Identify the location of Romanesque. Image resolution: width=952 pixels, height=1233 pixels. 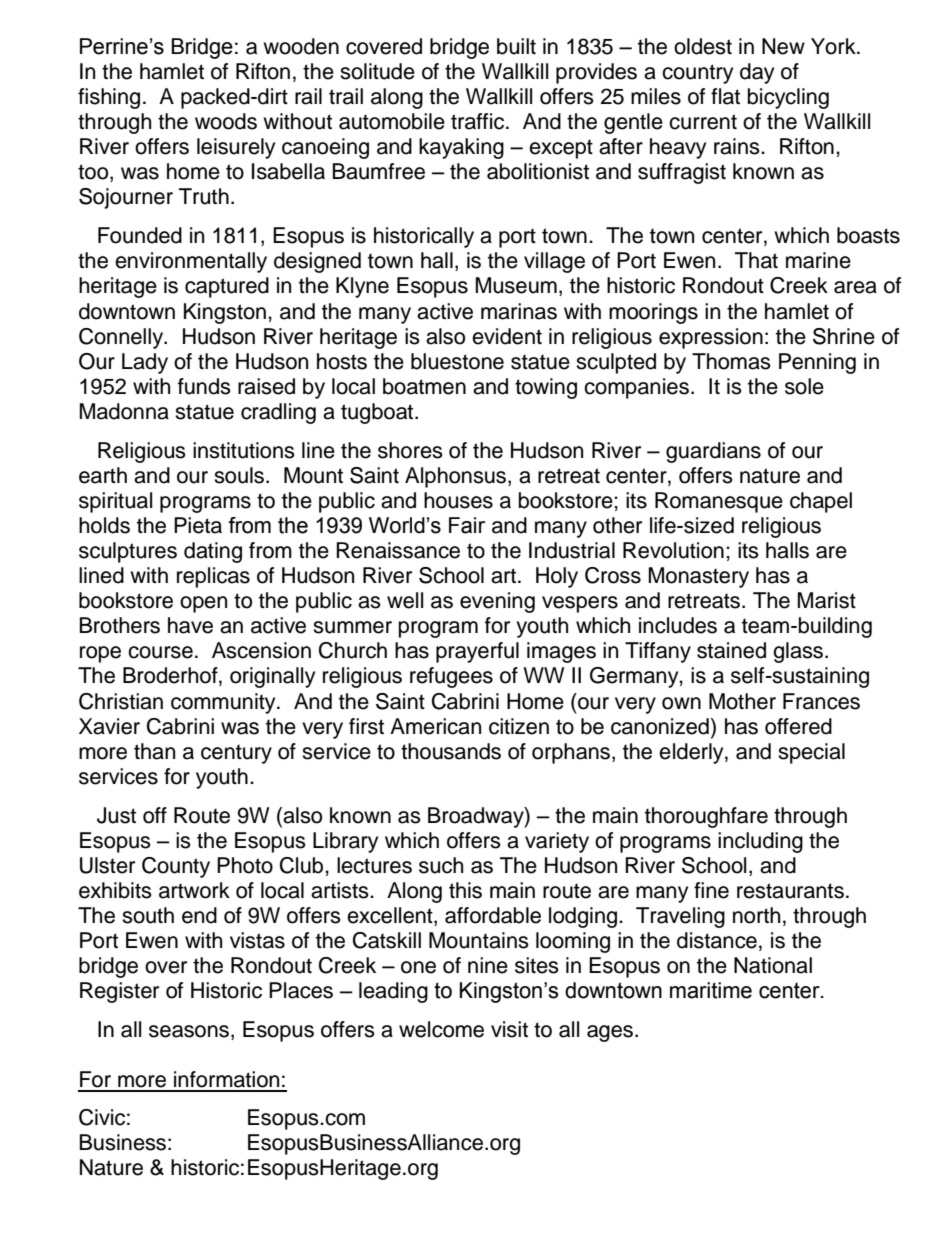
(719, 502).
